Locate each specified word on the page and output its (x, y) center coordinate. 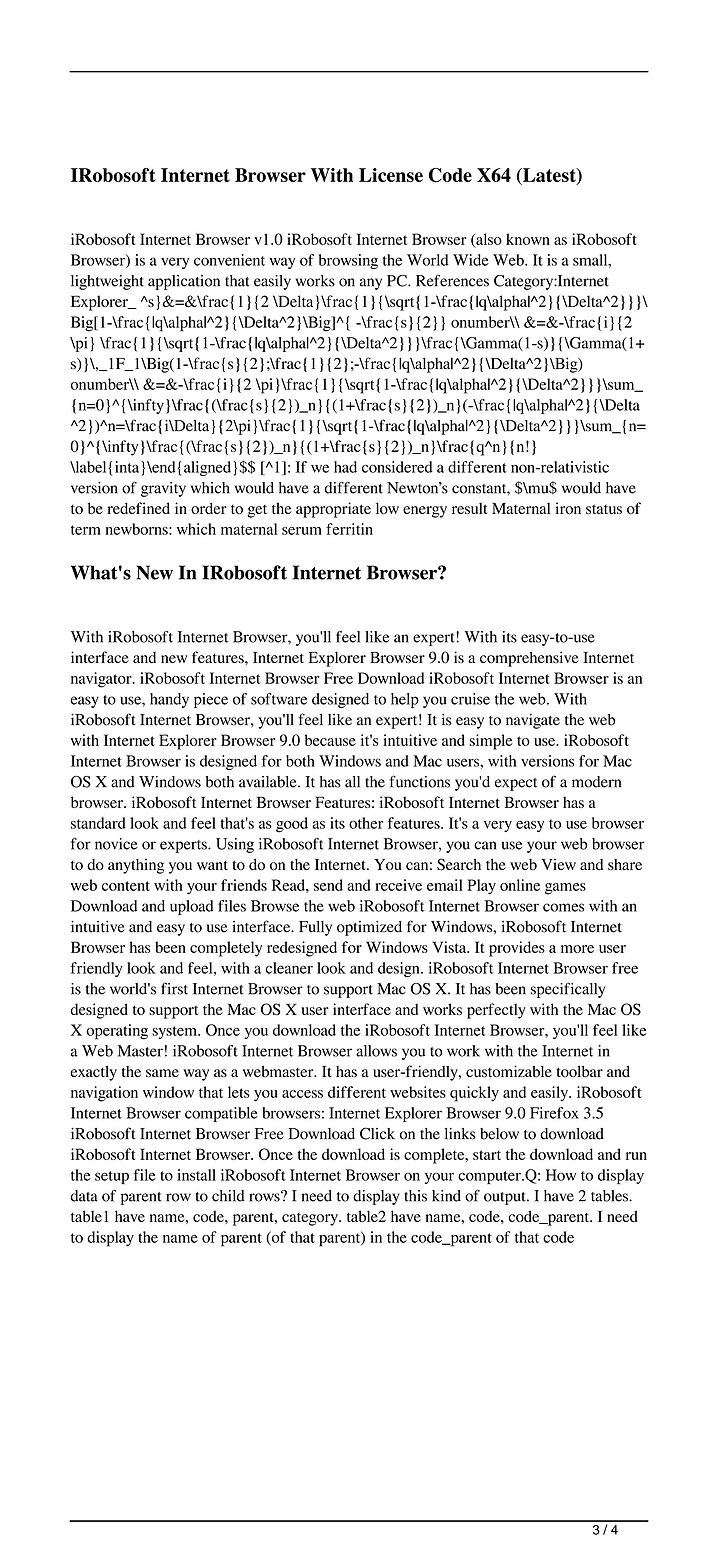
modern (596, 782)
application (184, 282)
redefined (138, 508)
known (528, 239)
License (391, 175)
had (345, 467)
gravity (163, 489)
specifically (568, 990)
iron (568, 508)
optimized (369, 928)
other (366, 823)
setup (112, 1177)
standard (98, 823)
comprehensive (529, 659)
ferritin (349, 529)
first (174, 988)
